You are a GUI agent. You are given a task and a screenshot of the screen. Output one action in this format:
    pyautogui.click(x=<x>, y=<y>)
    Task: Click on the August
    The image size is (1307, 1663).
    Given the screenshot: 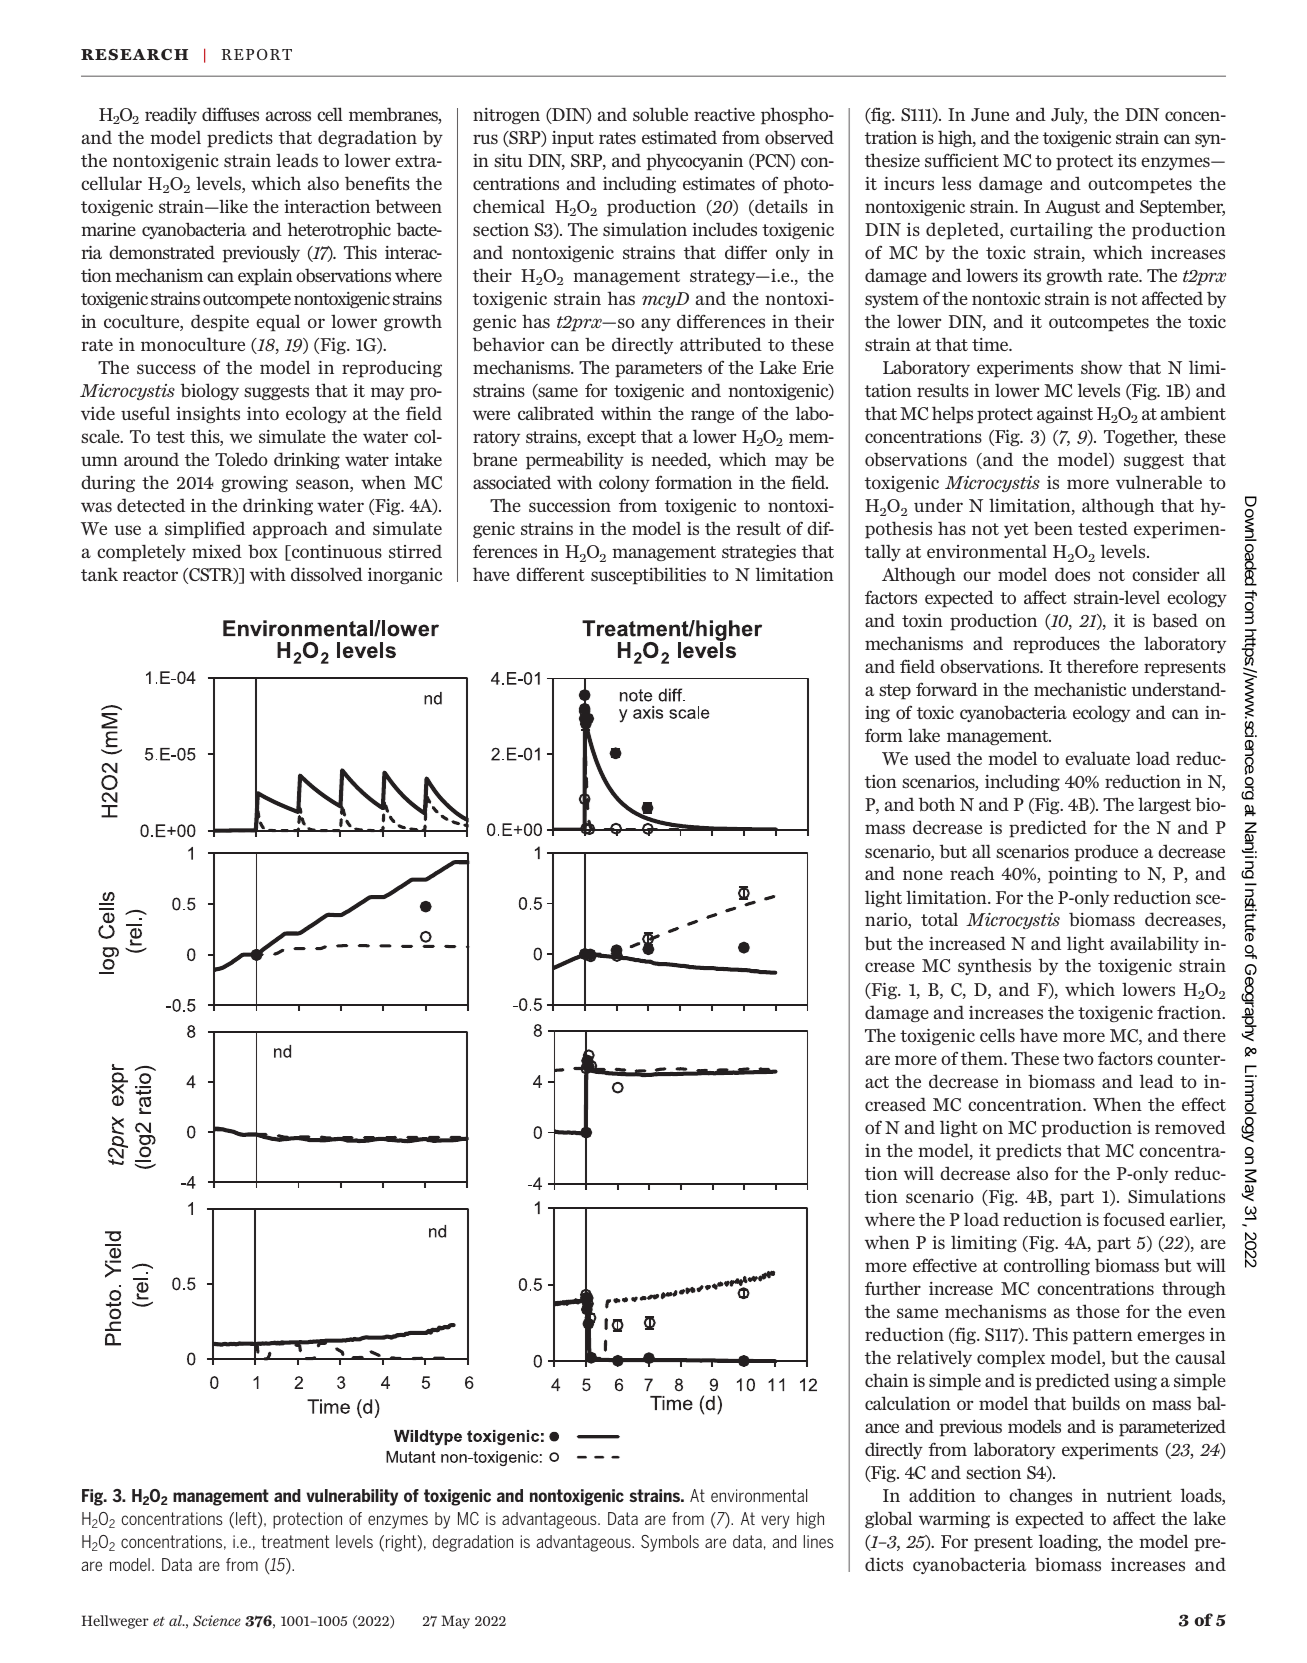 What is the action you would take?
    pyautogui.click(x=1072, y=208)
